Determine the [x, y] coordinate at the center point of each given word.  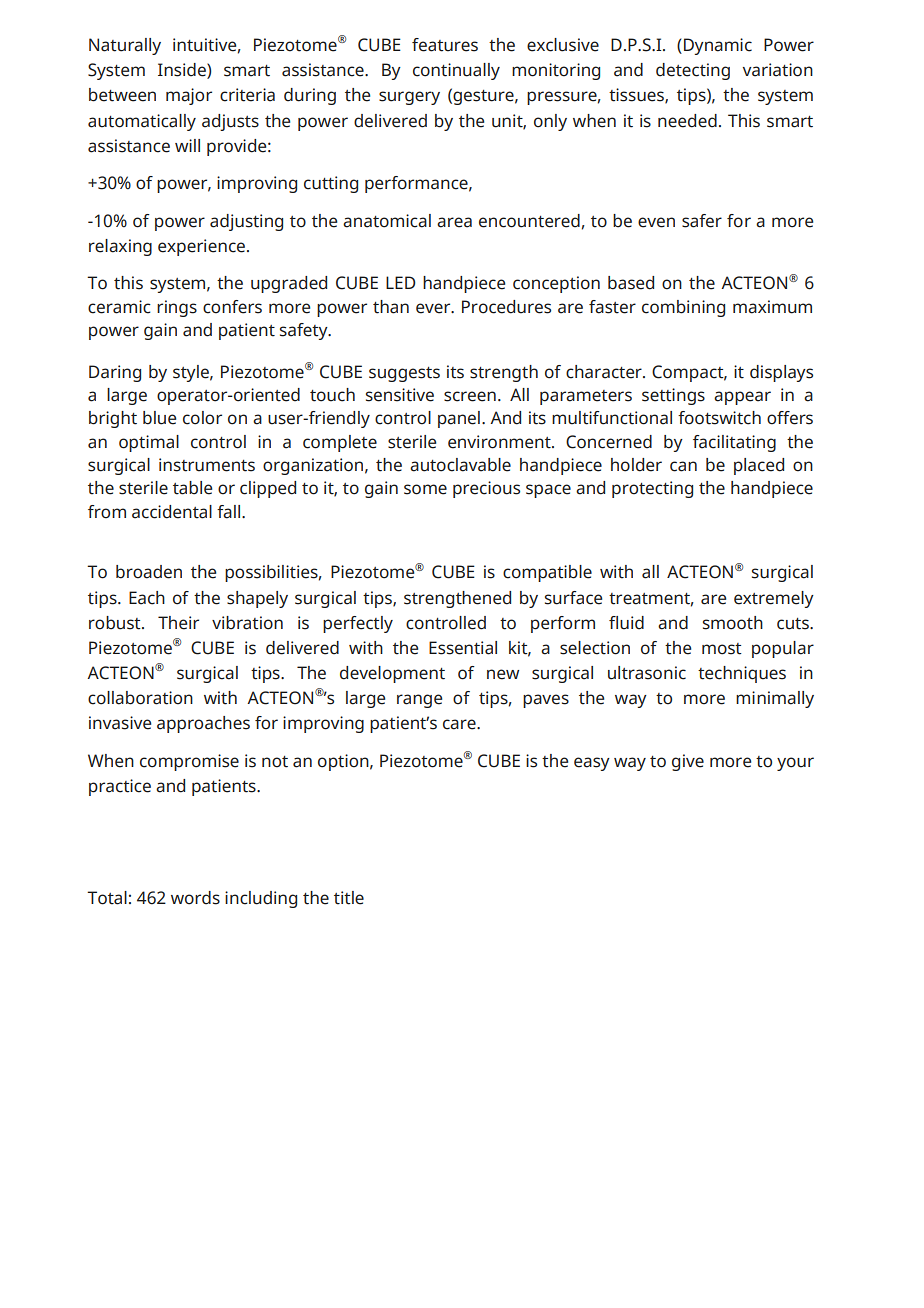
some [425, 489]
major [189, 96]
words [195, 898]
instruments [207, 465]
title [349, 898]
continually [456, 71]
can [683, 466]
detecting [693, 71]
